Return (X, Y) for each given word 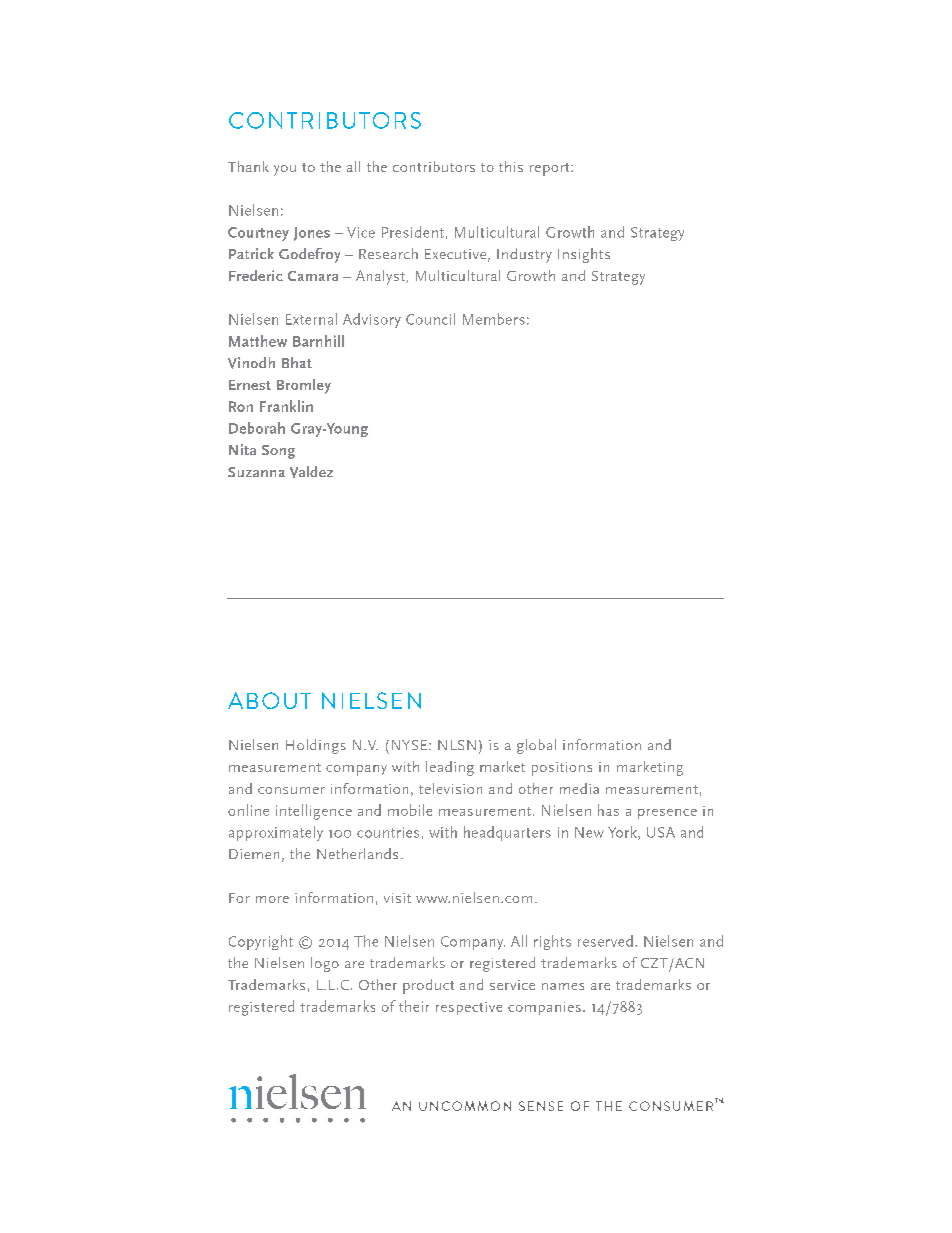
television (450, 788)
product (428, 986)
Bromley (304, 386)
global (536, 746)
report (551, 169)
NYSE (409, 745)
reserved (605, 941)
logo (325, 964)
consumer (291, 790)
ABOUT (269, 700)
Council (430, 319)
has (608, 810)
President (413, 232)
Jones (312, 234)
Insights (584, 255)
